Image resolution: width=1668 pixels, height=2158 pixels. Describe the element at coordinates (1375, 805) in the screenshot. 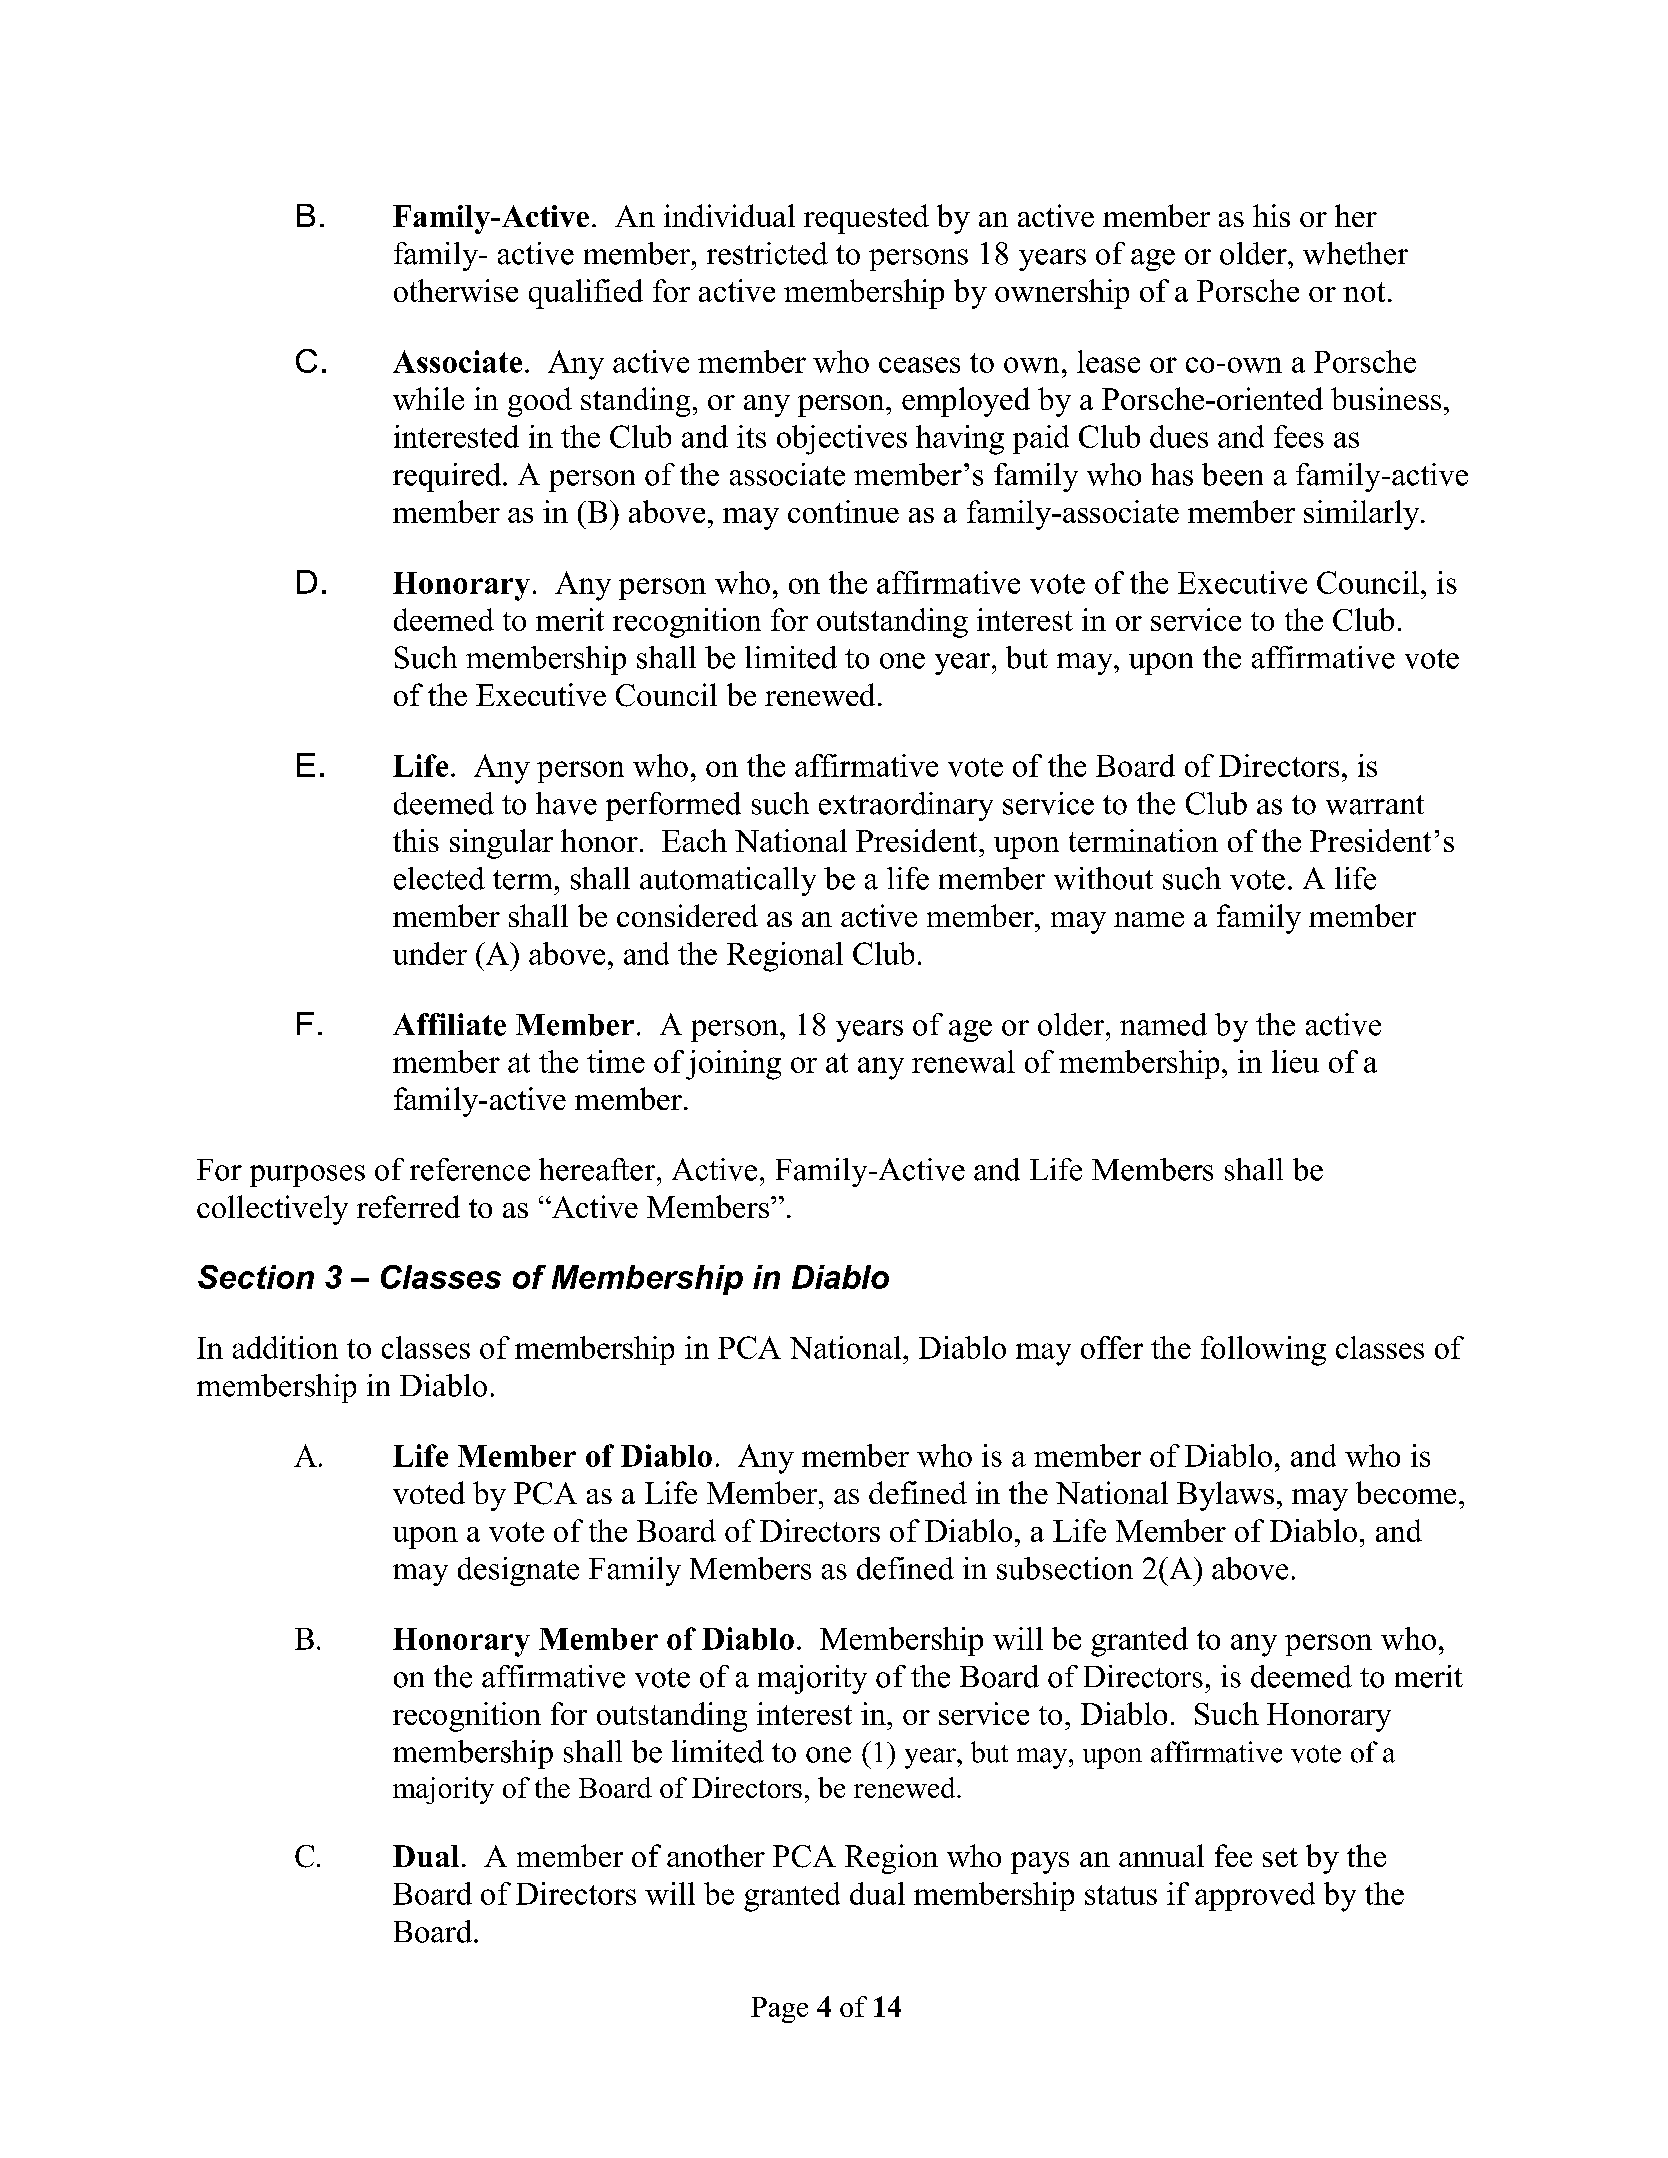

I see `warrant` at that location.
